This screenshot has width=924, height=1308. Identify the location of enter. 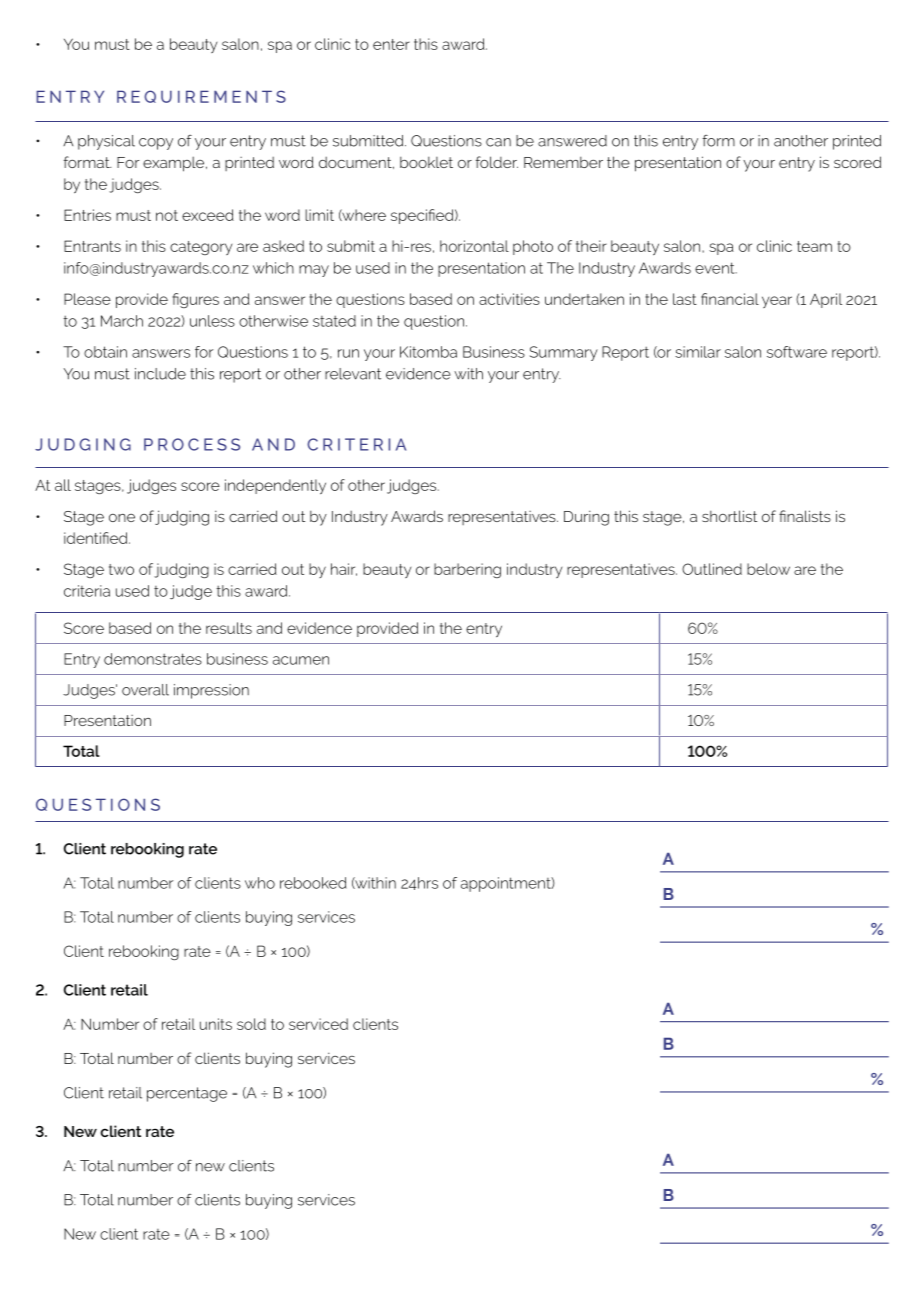
(391, 44).
